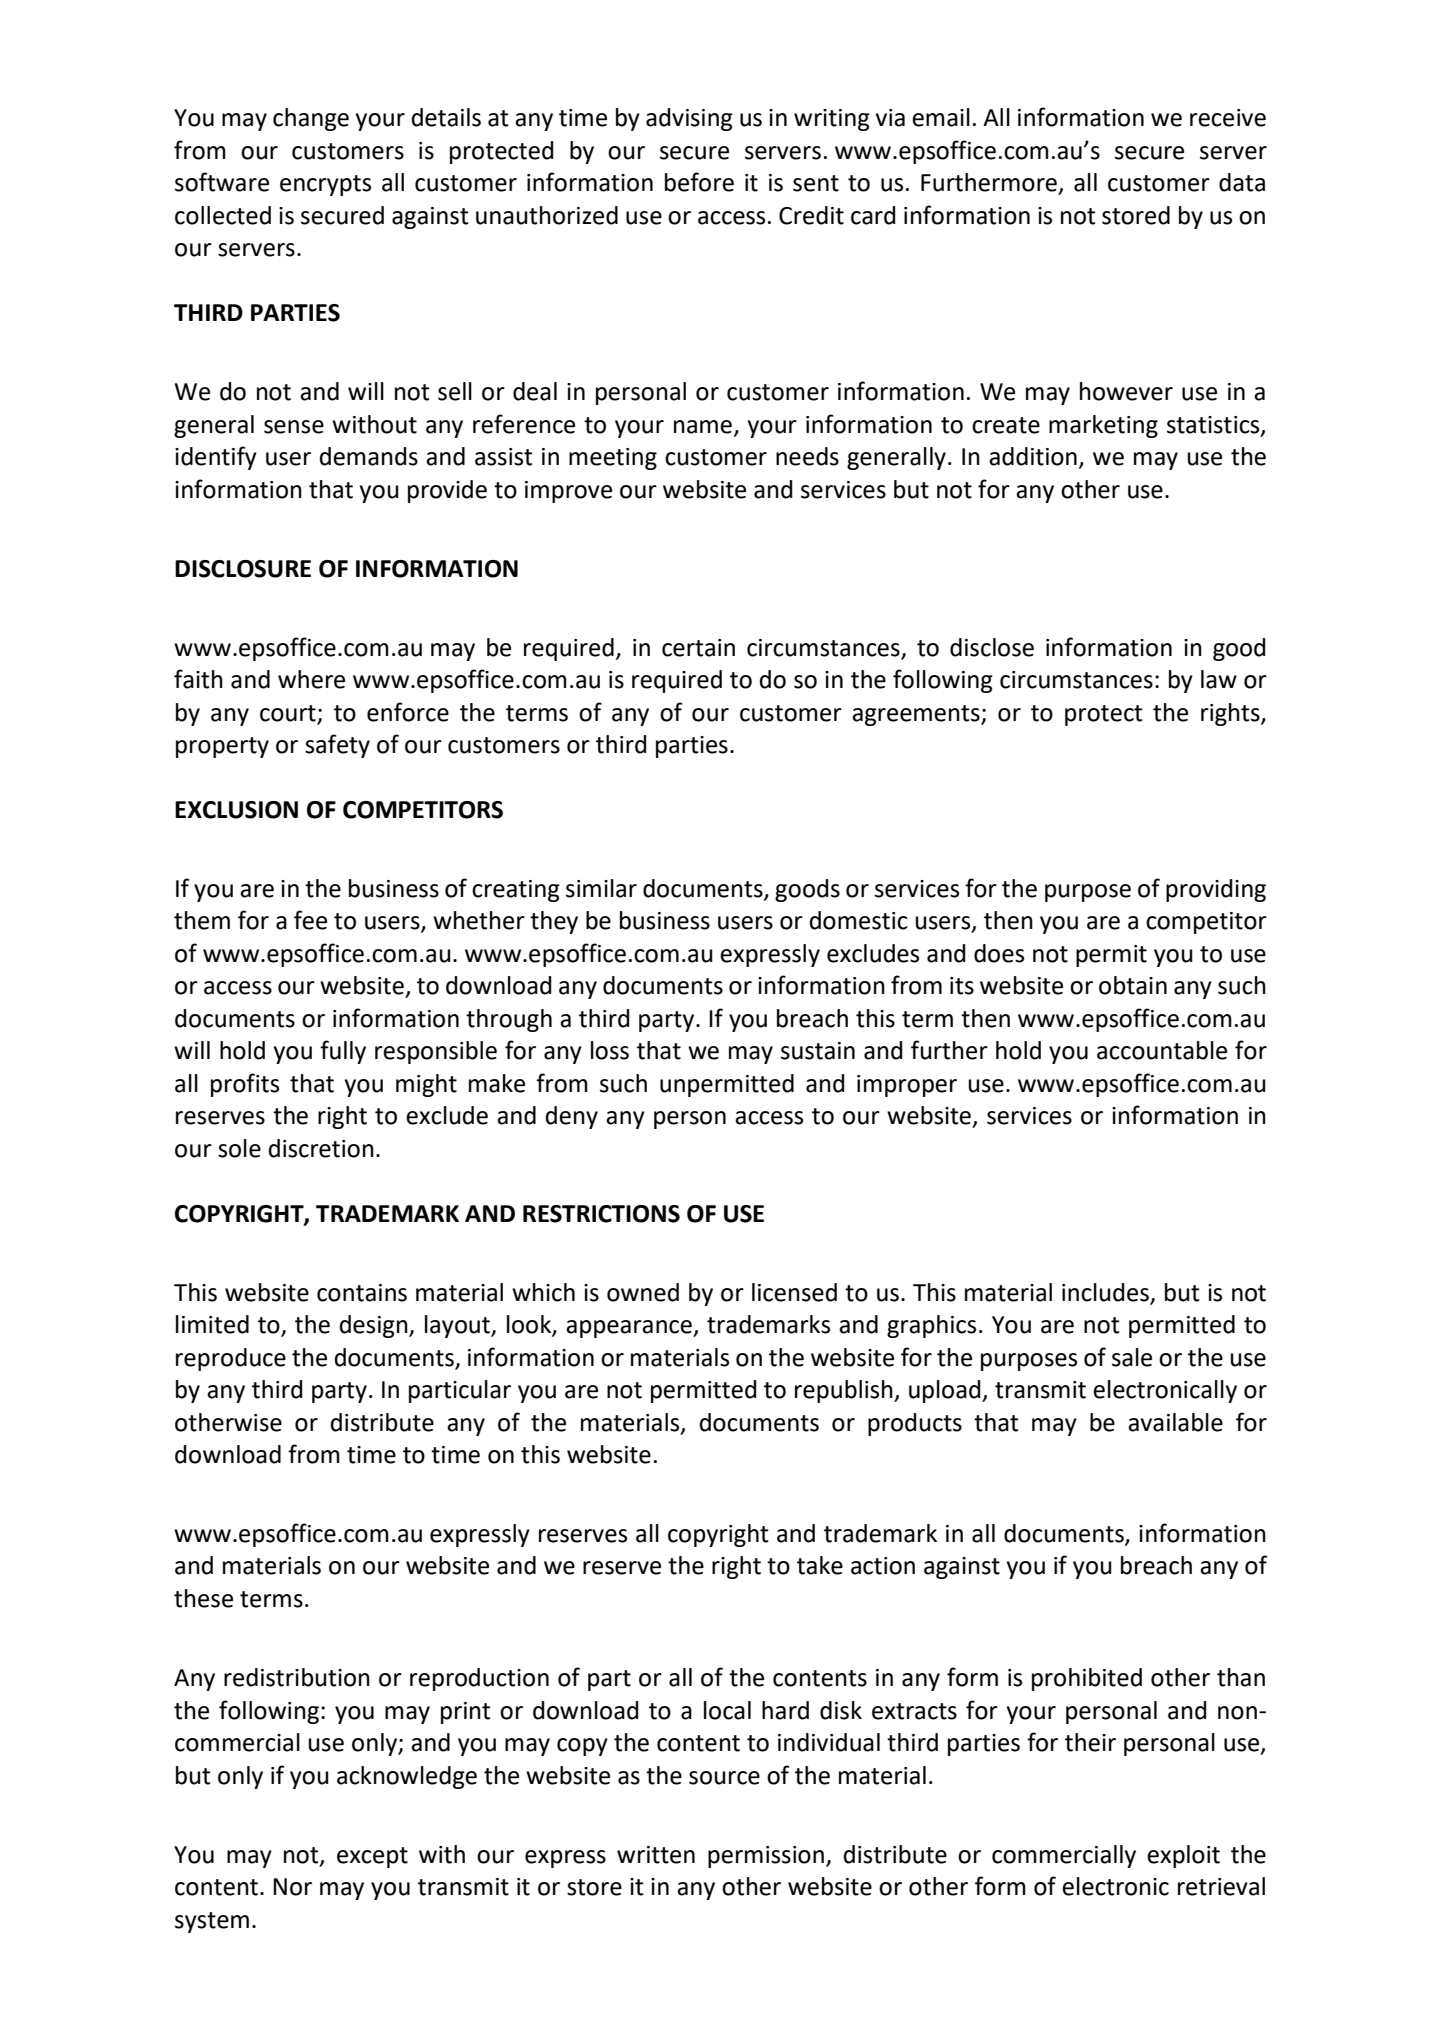  I want to click on encrypts, so click(325, 185).
